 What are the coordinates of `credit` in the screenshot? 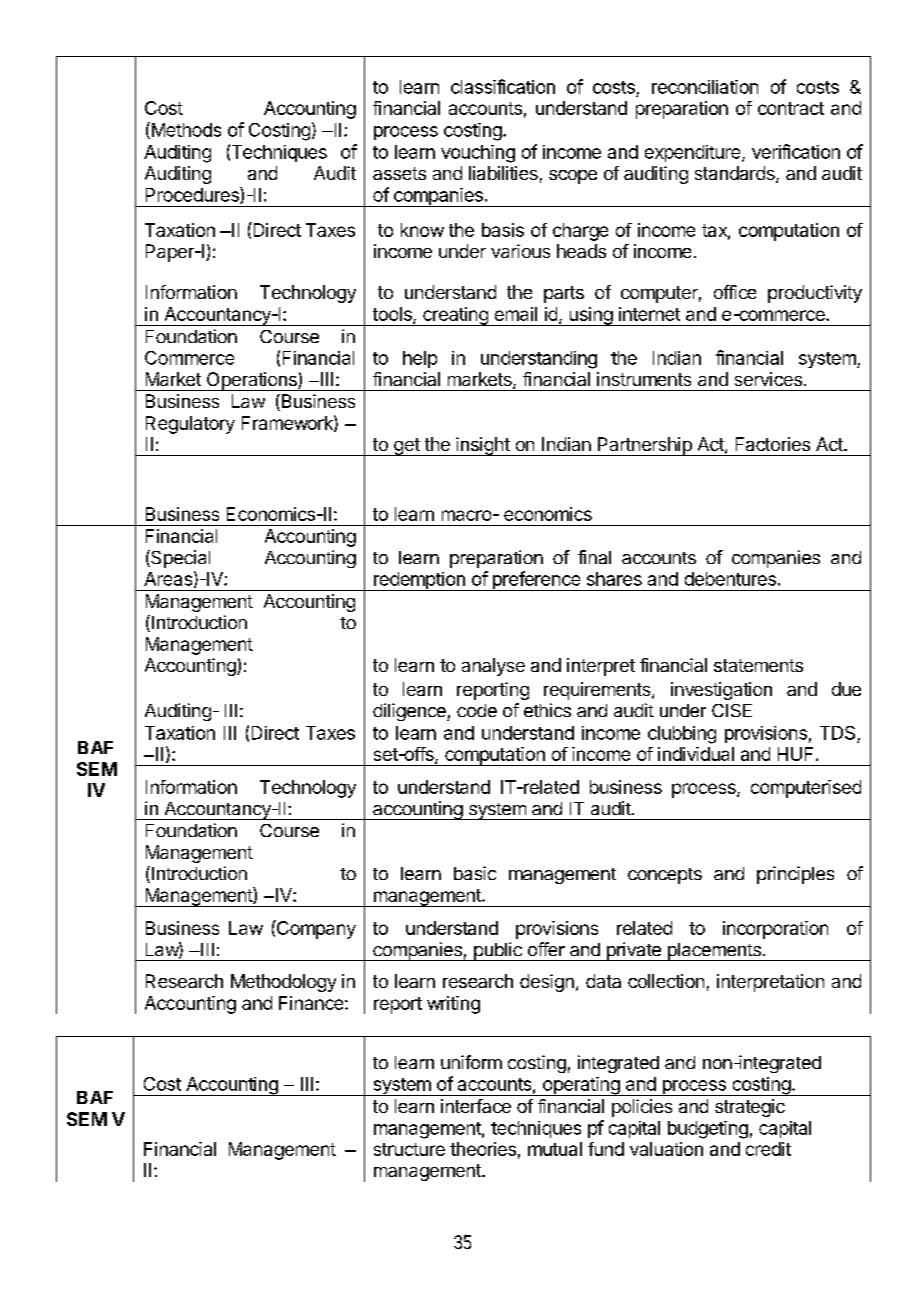 It's located at (768, 1149).
